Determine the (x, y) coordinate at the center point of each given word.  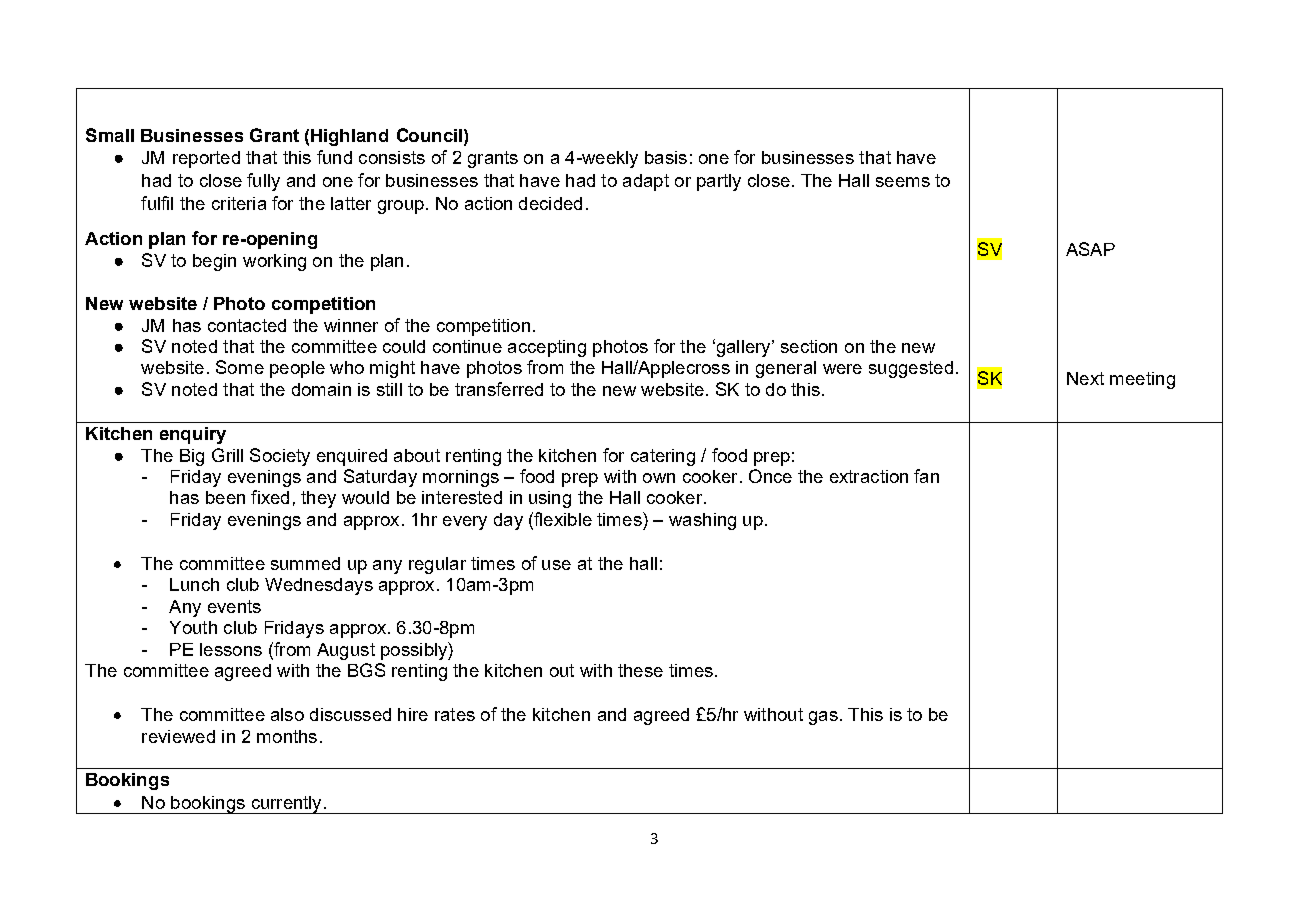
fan (926, 476)
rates (455, 714)
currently (286, 805)
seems (903, 182)
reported (206, 159)
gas (823, 718)
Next (1085, 378)
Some (240, 367)
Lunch (194, 584)
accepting (547, 348)
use (556, 565)
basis (666, 157)
